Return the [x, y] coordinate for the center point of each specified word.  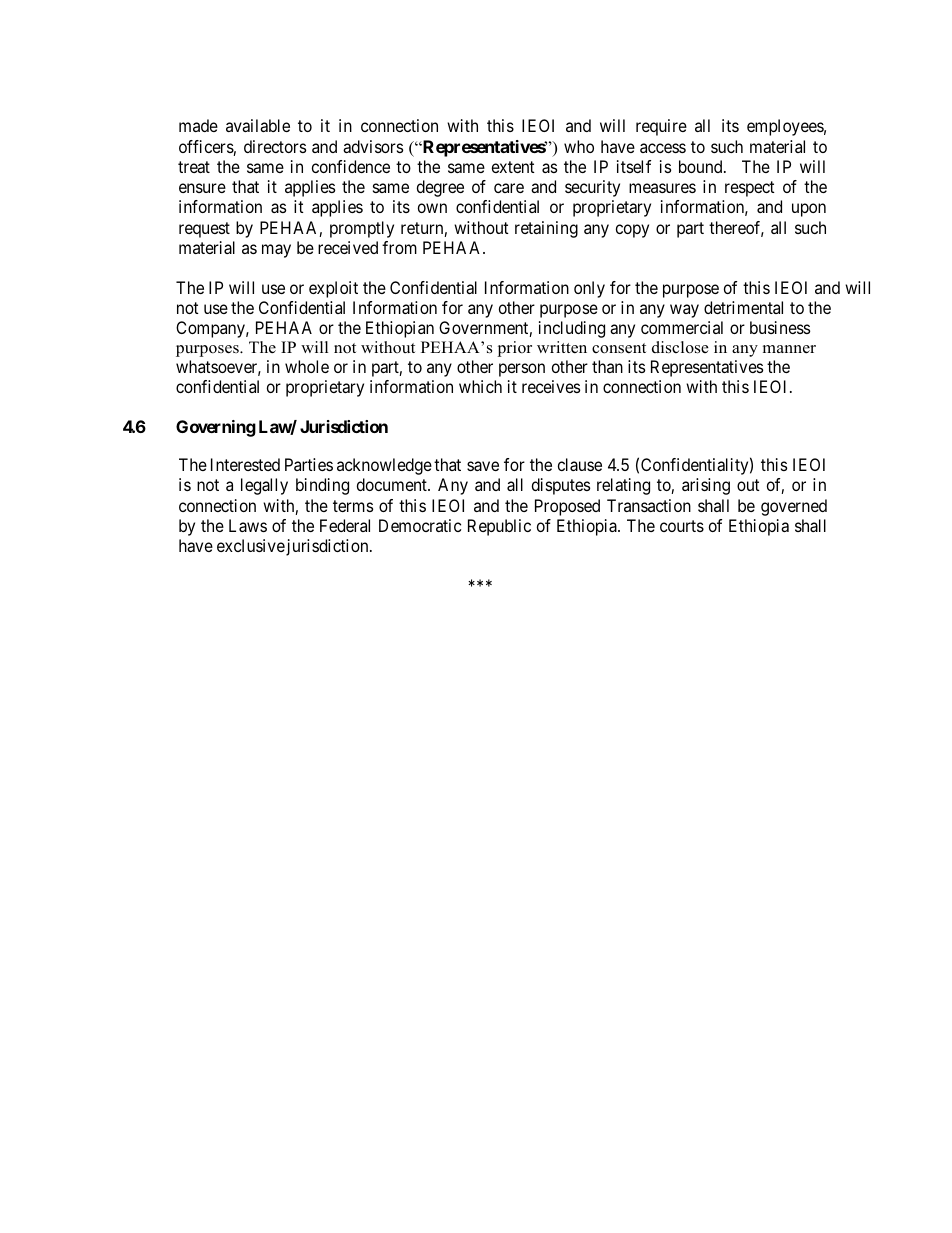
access [663, 148]
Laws [248, 525]
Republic [499, 527]
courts [682, 526]
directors [275, 146]
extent [513, 167]
